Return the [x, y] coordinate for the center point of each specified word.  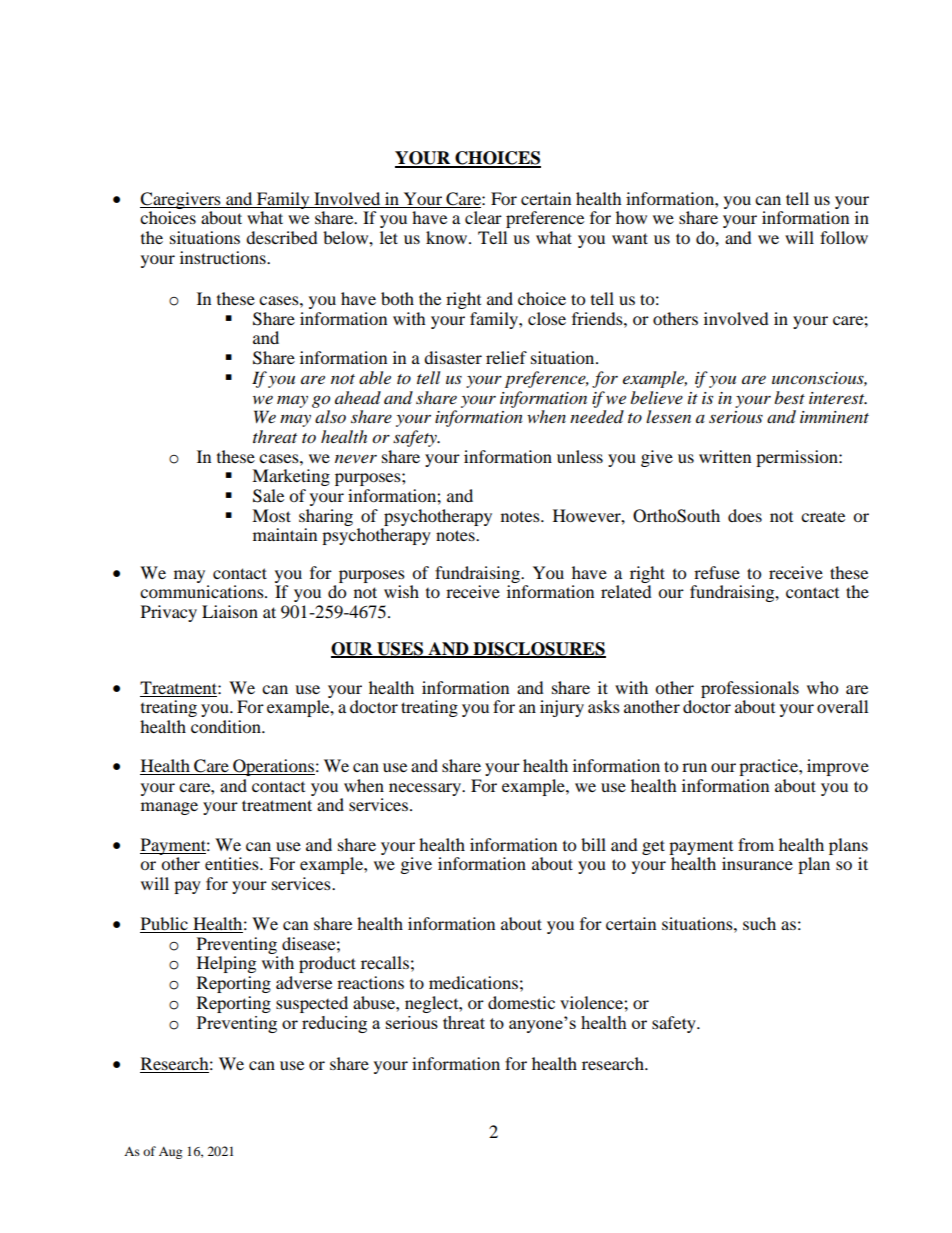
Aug [170, 1152]
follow [844, 237]
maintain [285, 534]
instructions [224, 257]
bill [593, 844]
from [756, 844]
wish [401, 591]
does [745, 515]
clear [483, 217]
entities [233, 863]
